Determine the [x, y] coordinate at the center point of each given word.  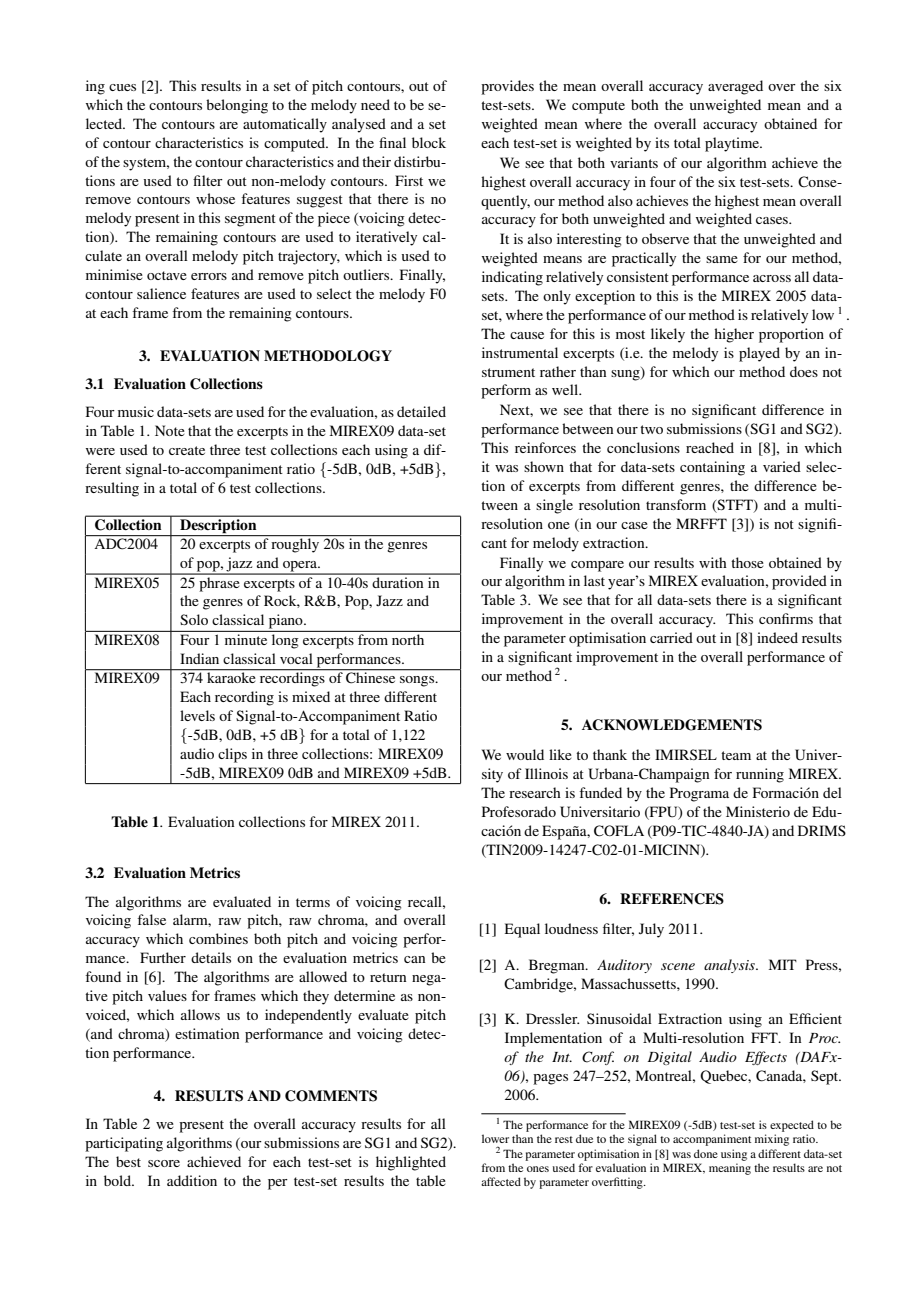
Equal [522, 930]
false [151, 919]
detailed [421, 411]
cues [122, 87]
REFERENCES [672, 899]
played [759, 354]
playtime [733, 144]
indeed [777, 637]
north [408, 639]
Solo [194, 619]
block [429, 142]
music [136, 411]
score [164, 1163]
